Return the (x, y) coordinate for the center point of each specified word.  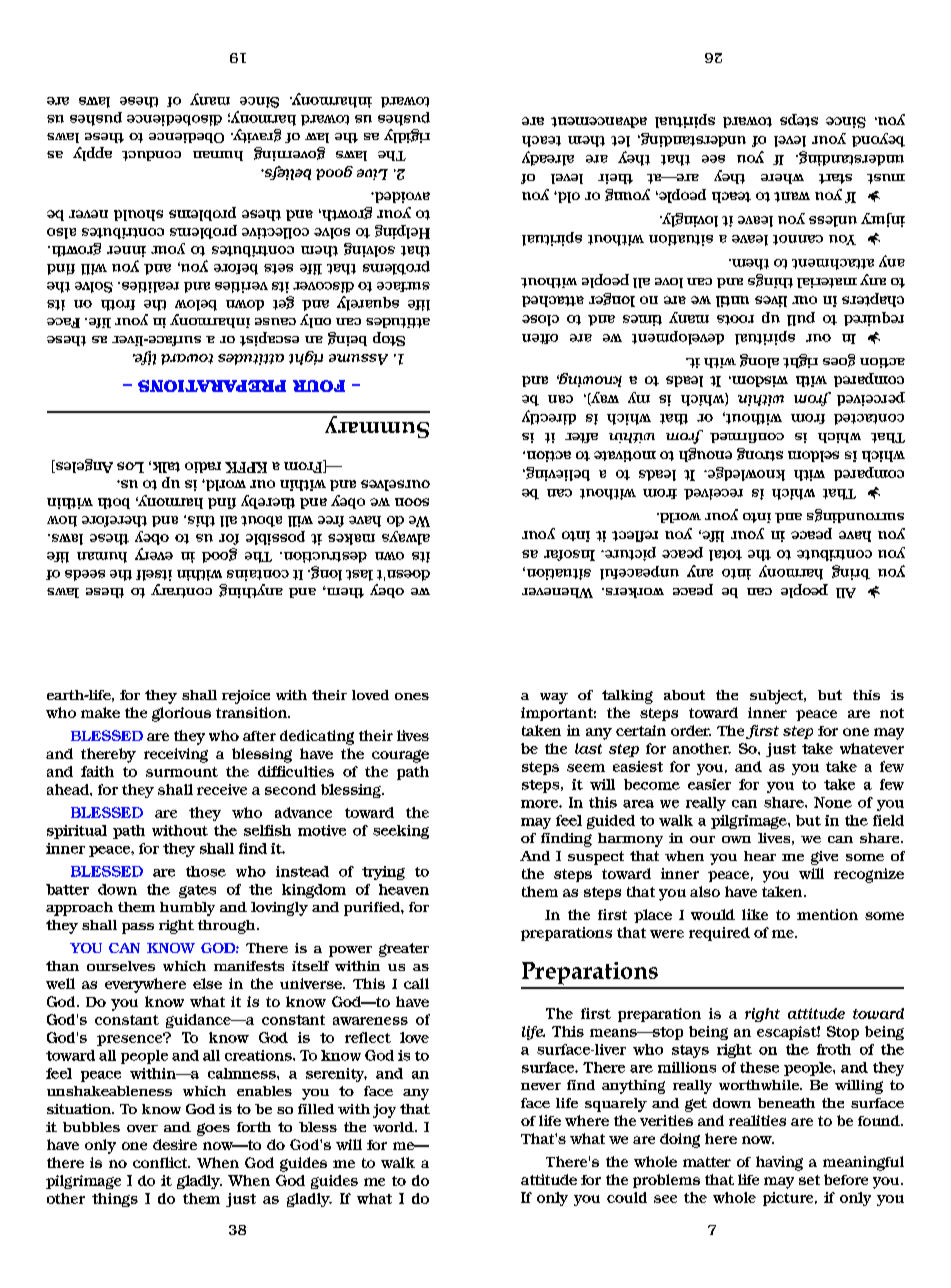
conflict (161, 1162)
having (779, 1163)
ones (412, 696)
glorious (181, 714)
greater (404, 950)
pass (138, 928)
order (691, 730)
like (755, 914)
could (627, 1197)
